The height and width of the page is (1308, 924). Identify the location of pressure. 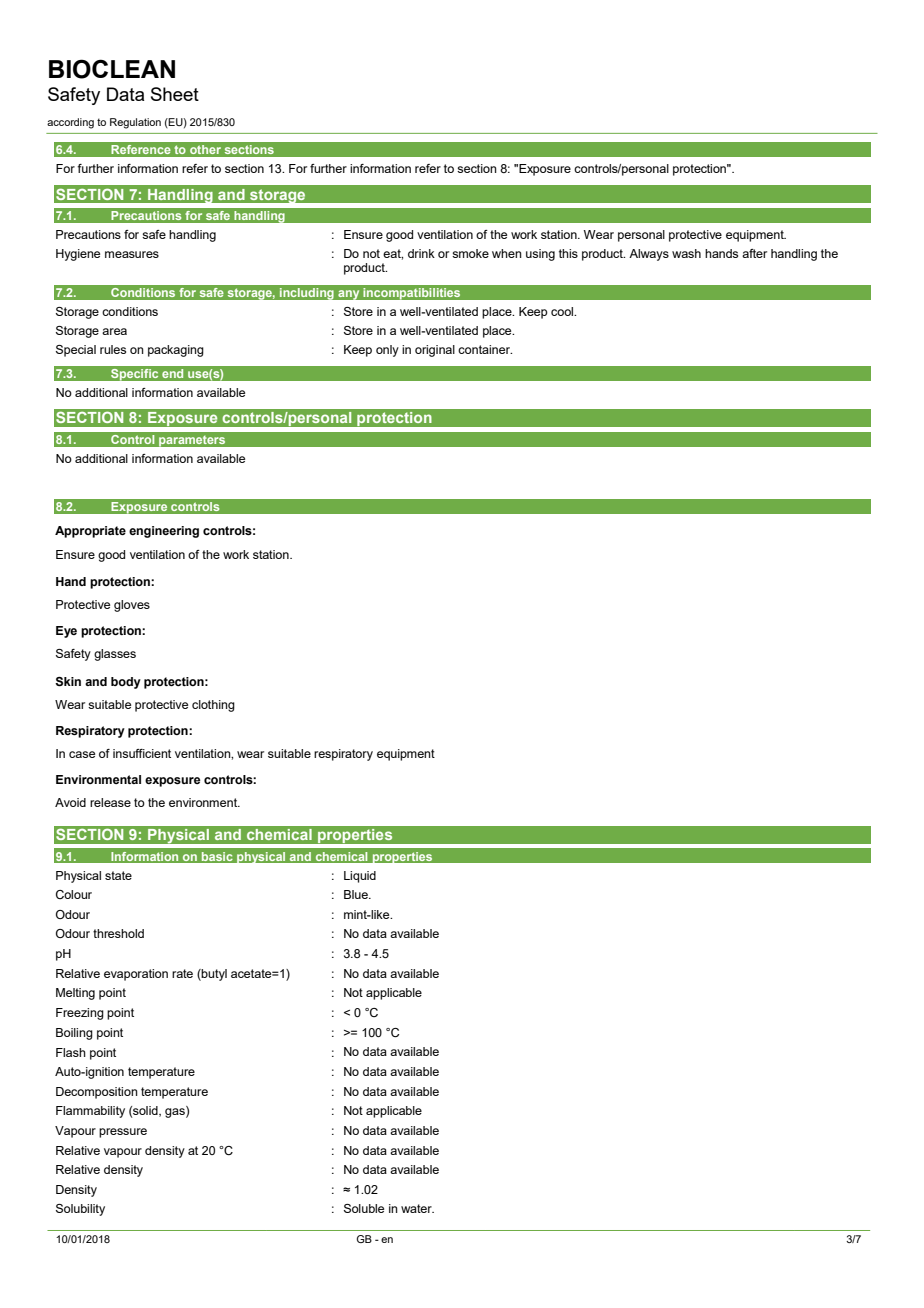
(123, 1133).
